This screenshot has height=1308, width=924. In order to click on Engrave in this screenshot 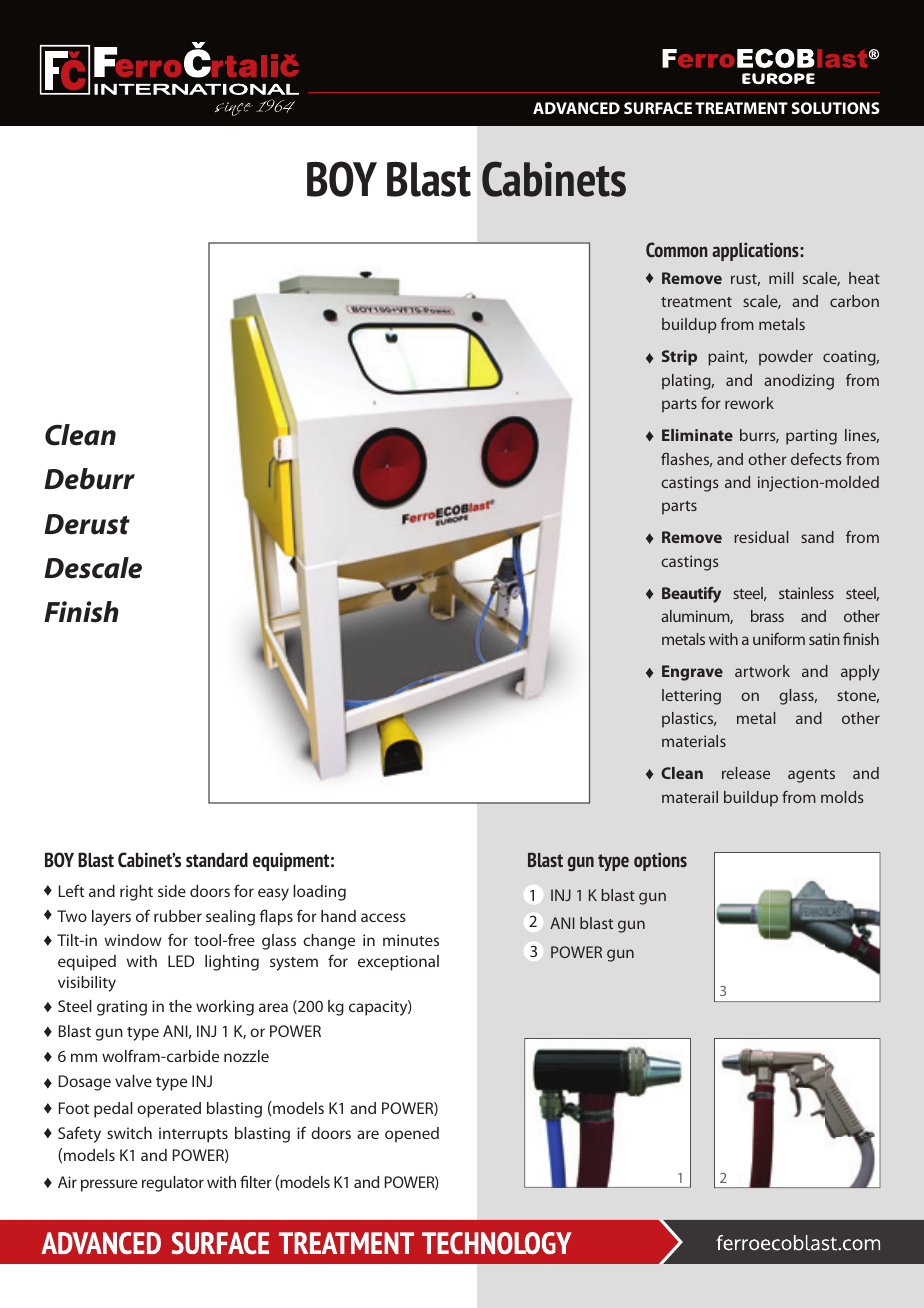, I will do `click(692, 673)`.
